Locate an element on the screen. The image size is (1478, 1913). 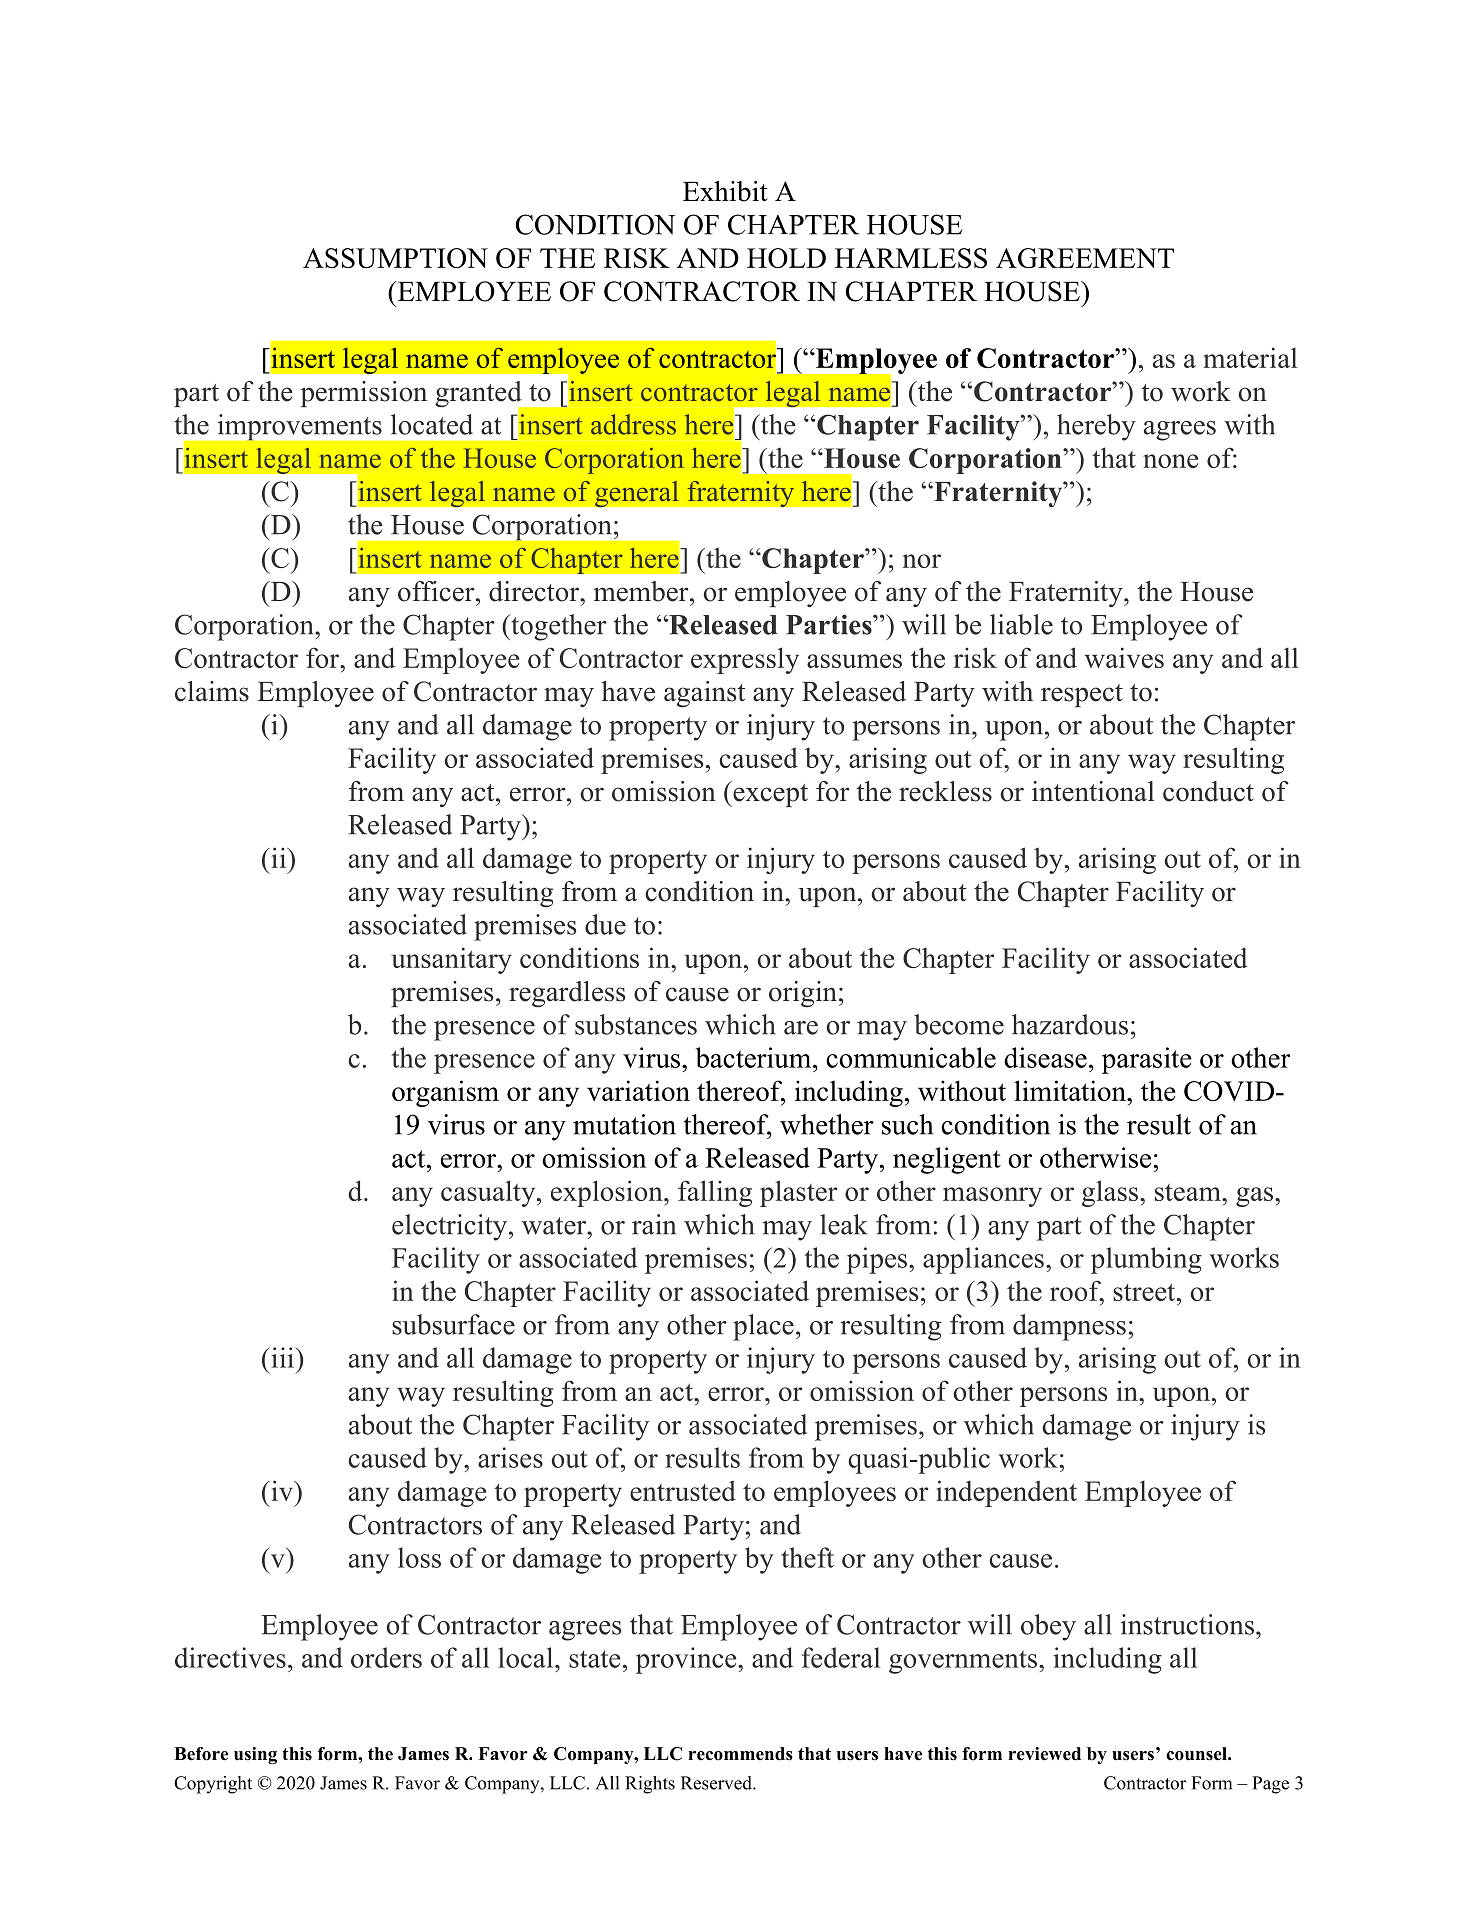
recommends is located at coordinates (740, 1754).
